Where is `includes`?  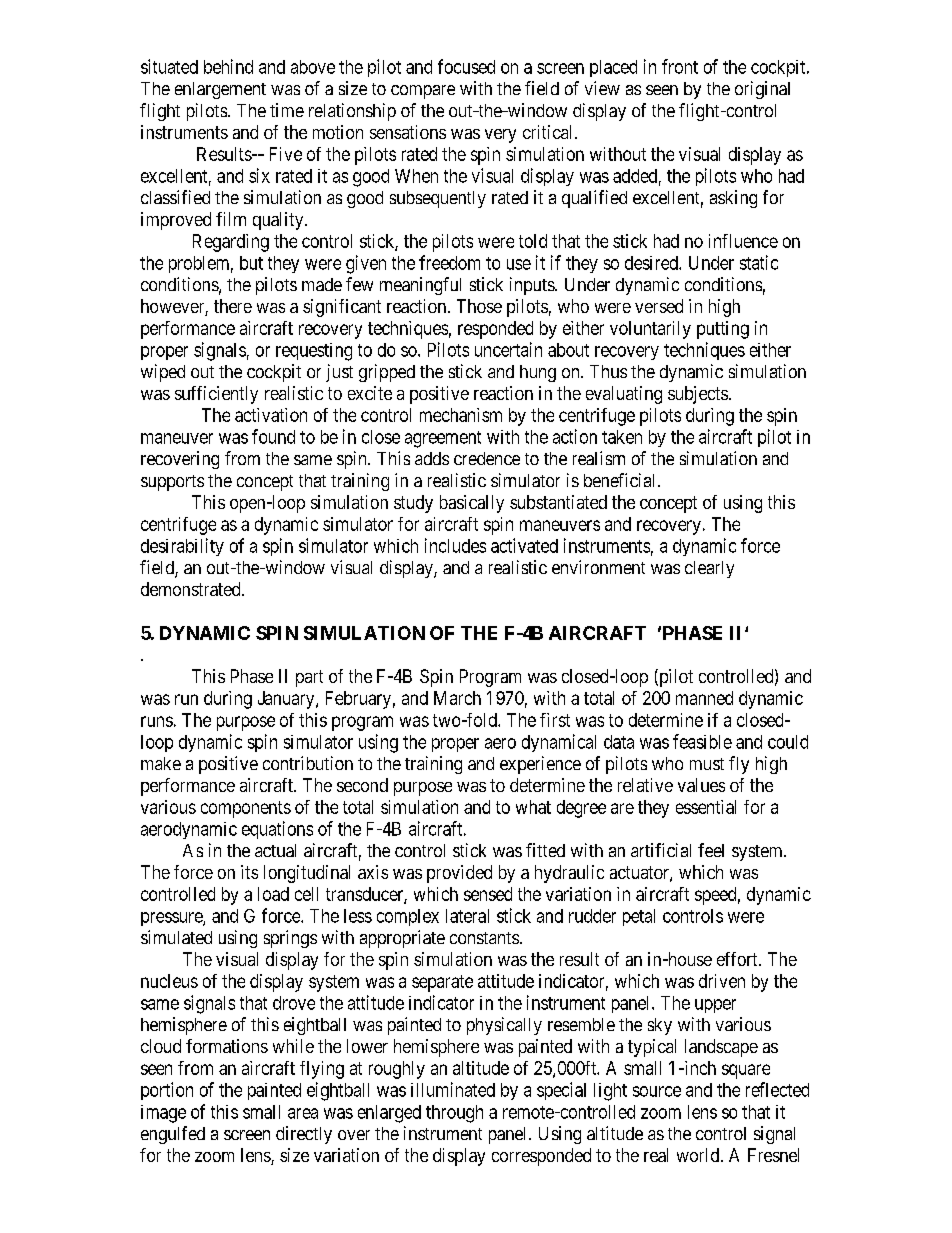
includes is located at coordinates (455, 545).
